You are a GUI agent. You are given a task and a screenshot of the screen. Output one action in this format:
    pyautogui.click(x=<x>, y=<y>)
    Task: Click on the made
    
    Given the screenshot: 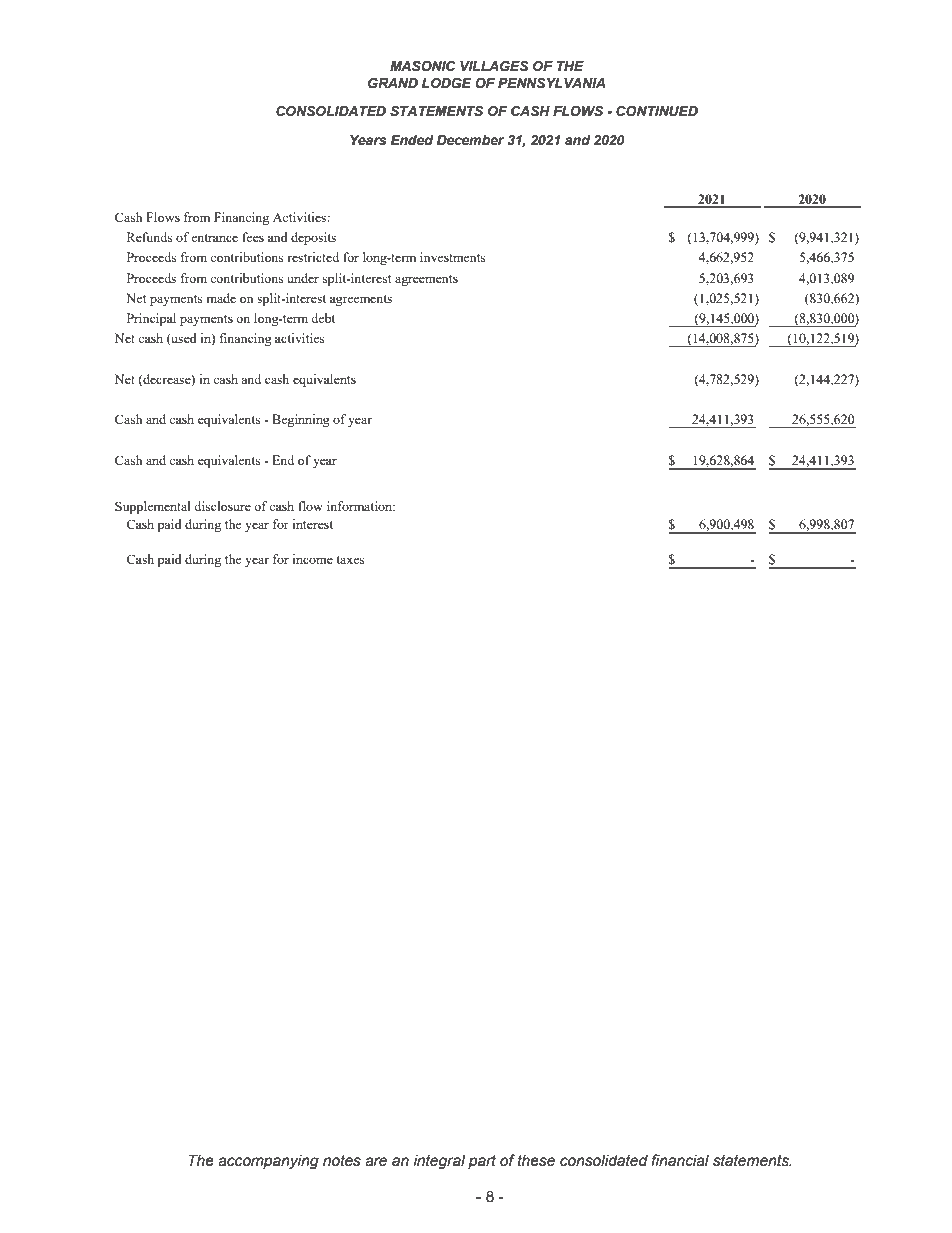 What is the action you would take?
    pyautogui.click(x=221, y=298)
